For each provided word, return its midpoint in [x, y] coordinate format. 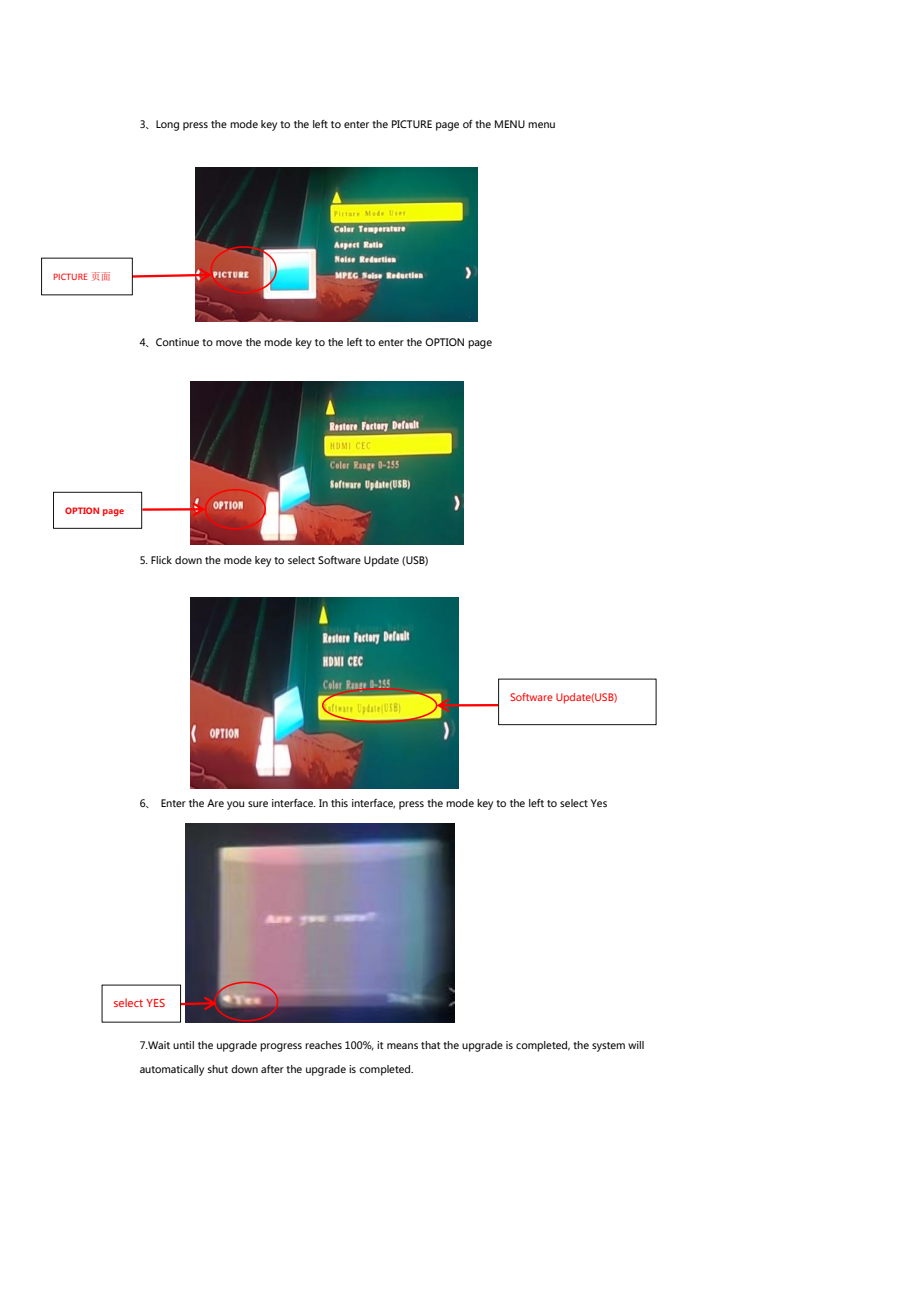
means [402, 1046]
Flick [161, 560]
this [339, 803]
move [229, 343]
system [608, 1047]
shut [218, 1069]
